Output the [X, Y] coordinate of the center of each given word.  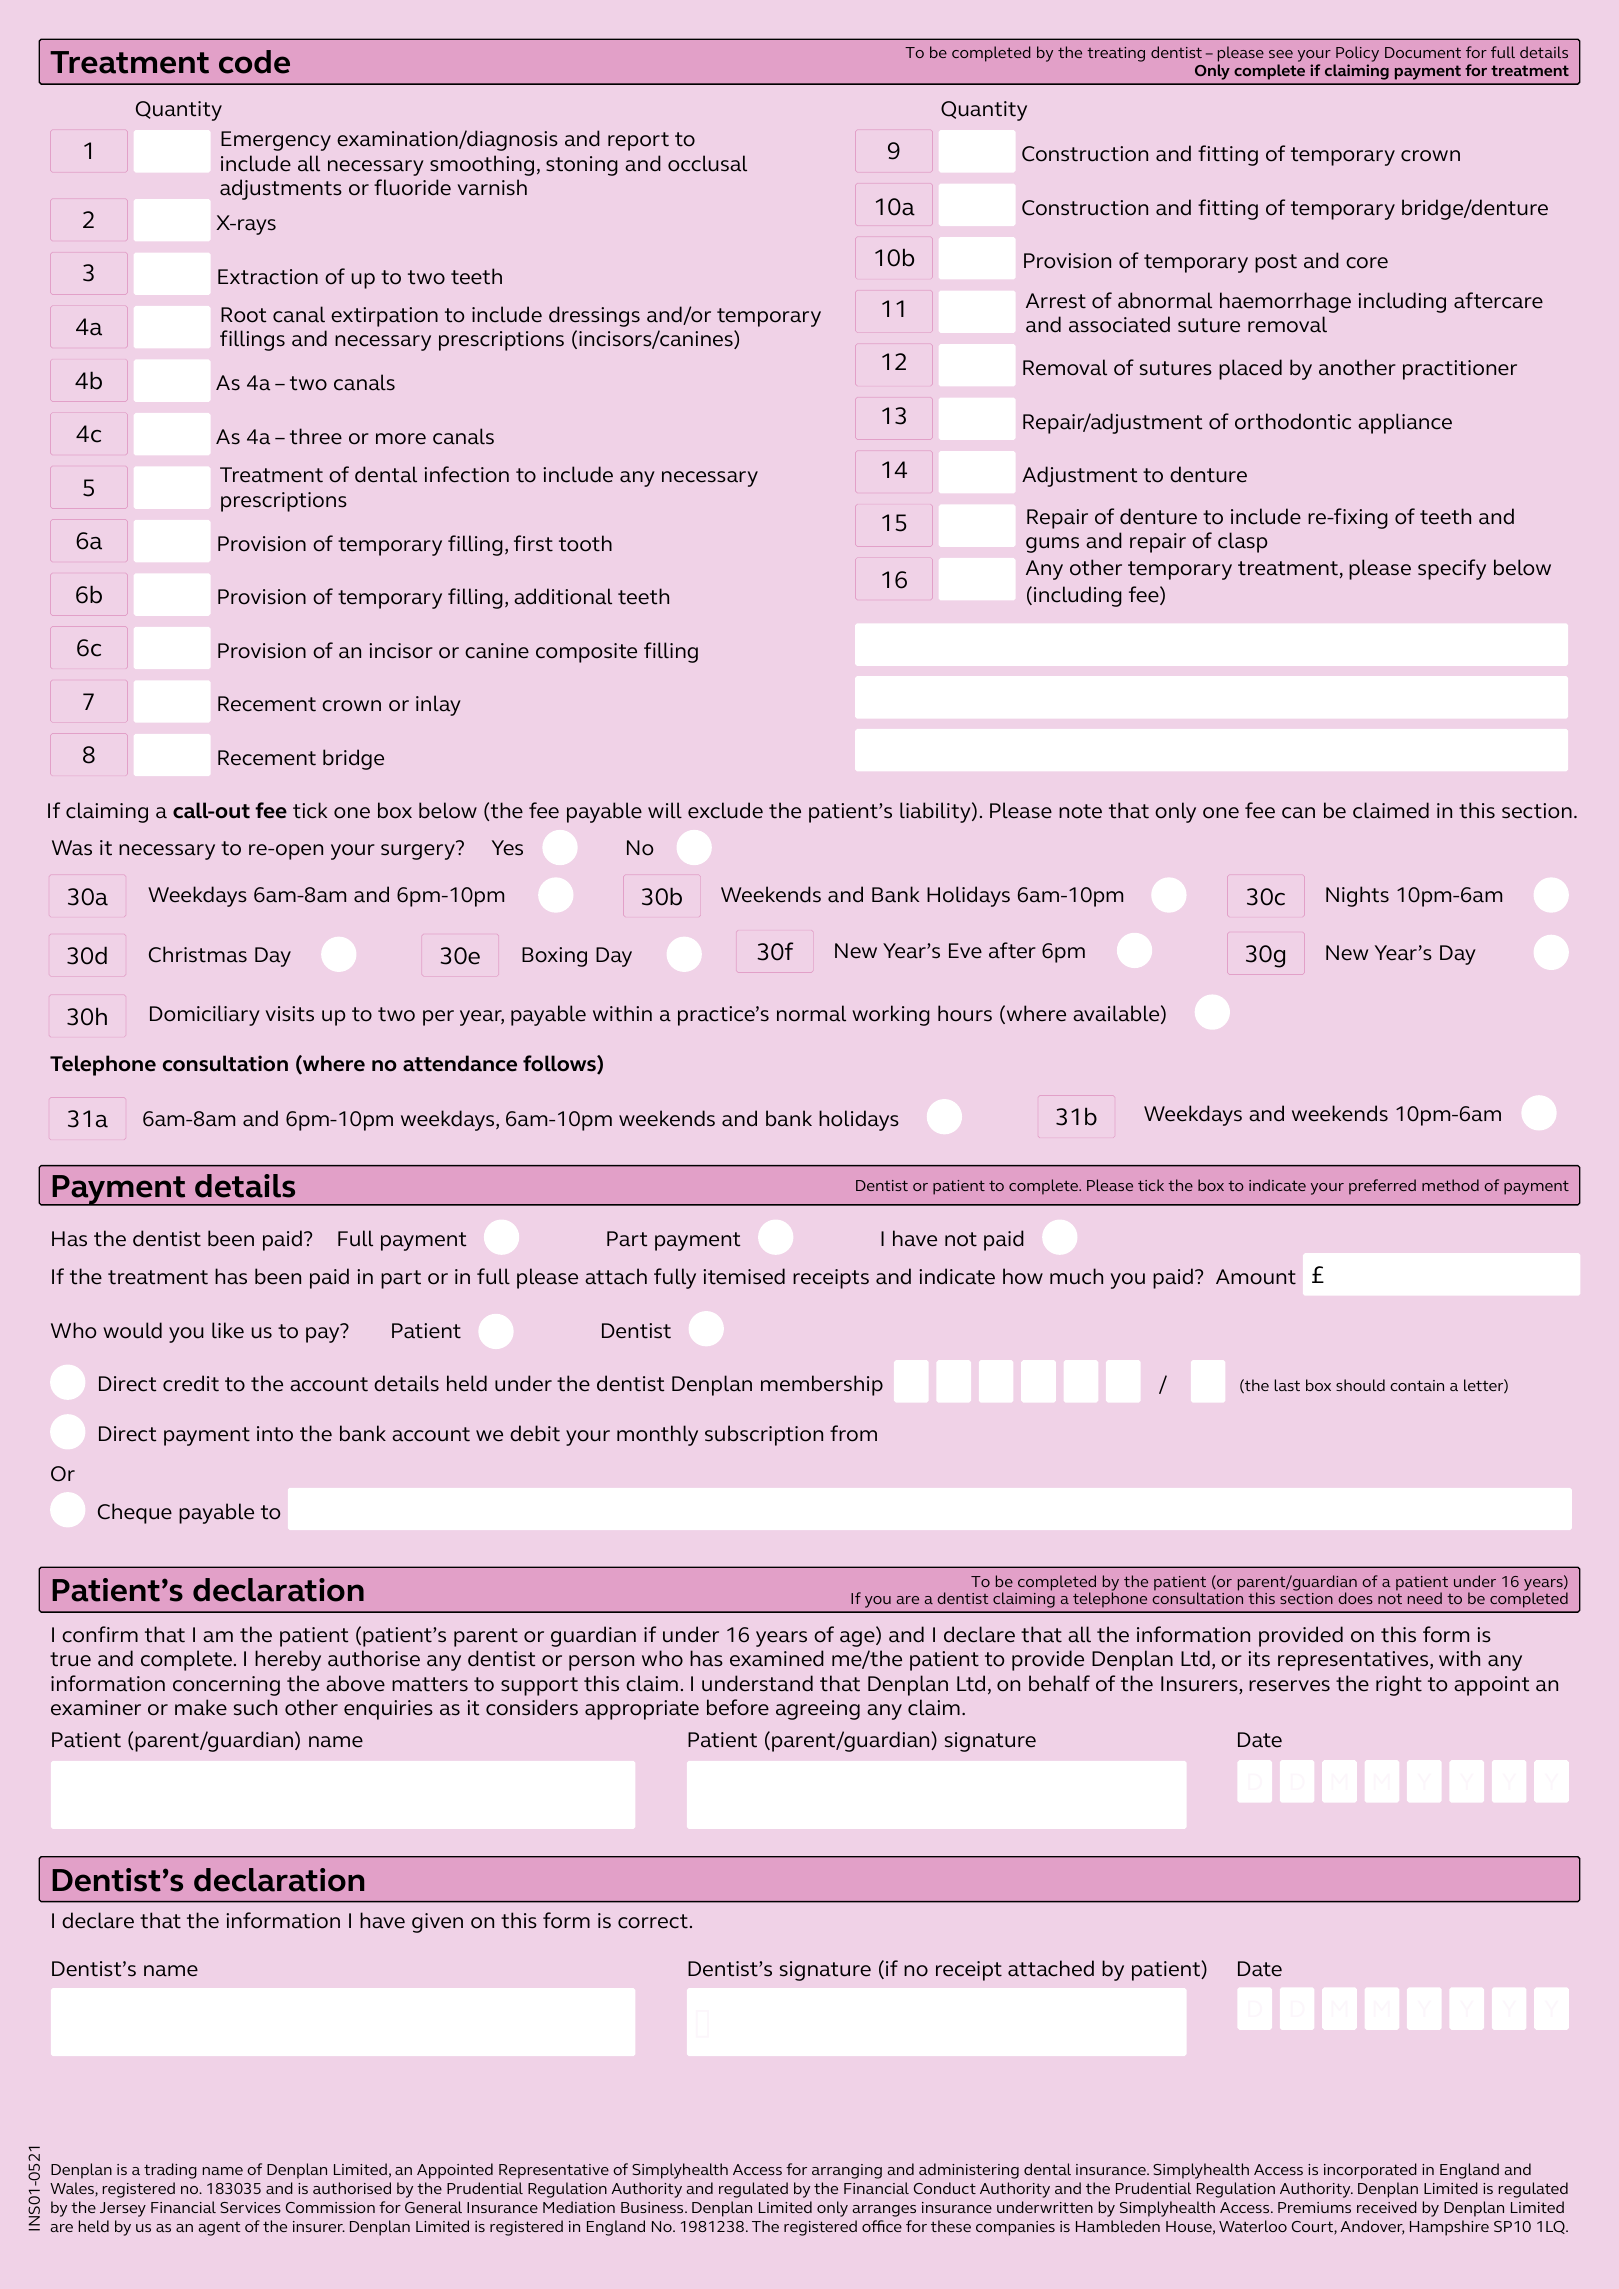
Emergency [276, 141]
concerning [226, 1686]
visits [289, 1014]
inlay [438, 705]
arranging [847, 2171]
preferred [1382, 1187]
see [1281, 54]
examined [777, 1658]
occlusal [707, 163]
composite [586, 653]
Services [250, 2207]
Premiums [1314, 2207]
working [891, 1015]
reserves [1289, 1686]
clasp [1242, 542]
